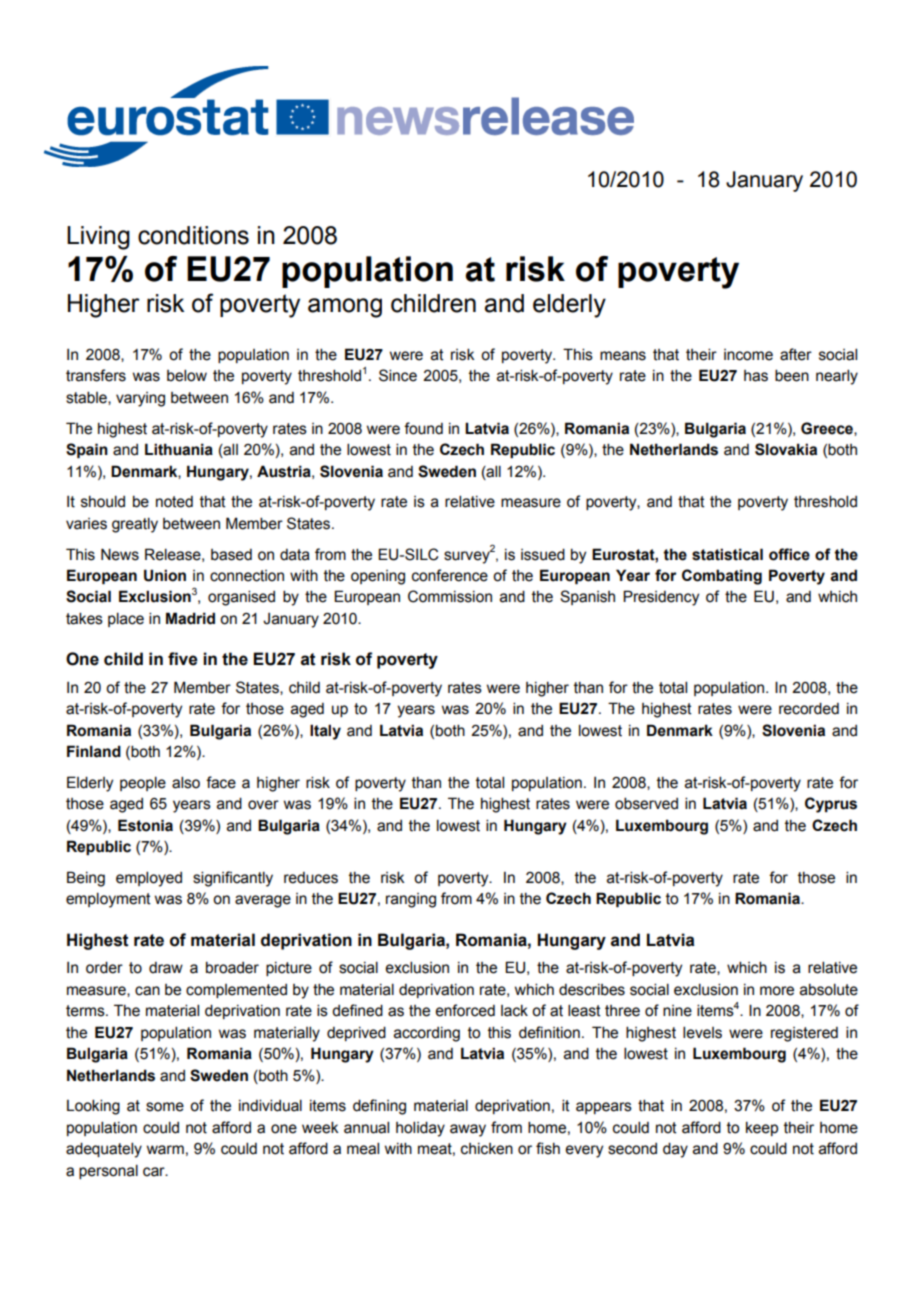  I want to click on among, so click(345, 308).
